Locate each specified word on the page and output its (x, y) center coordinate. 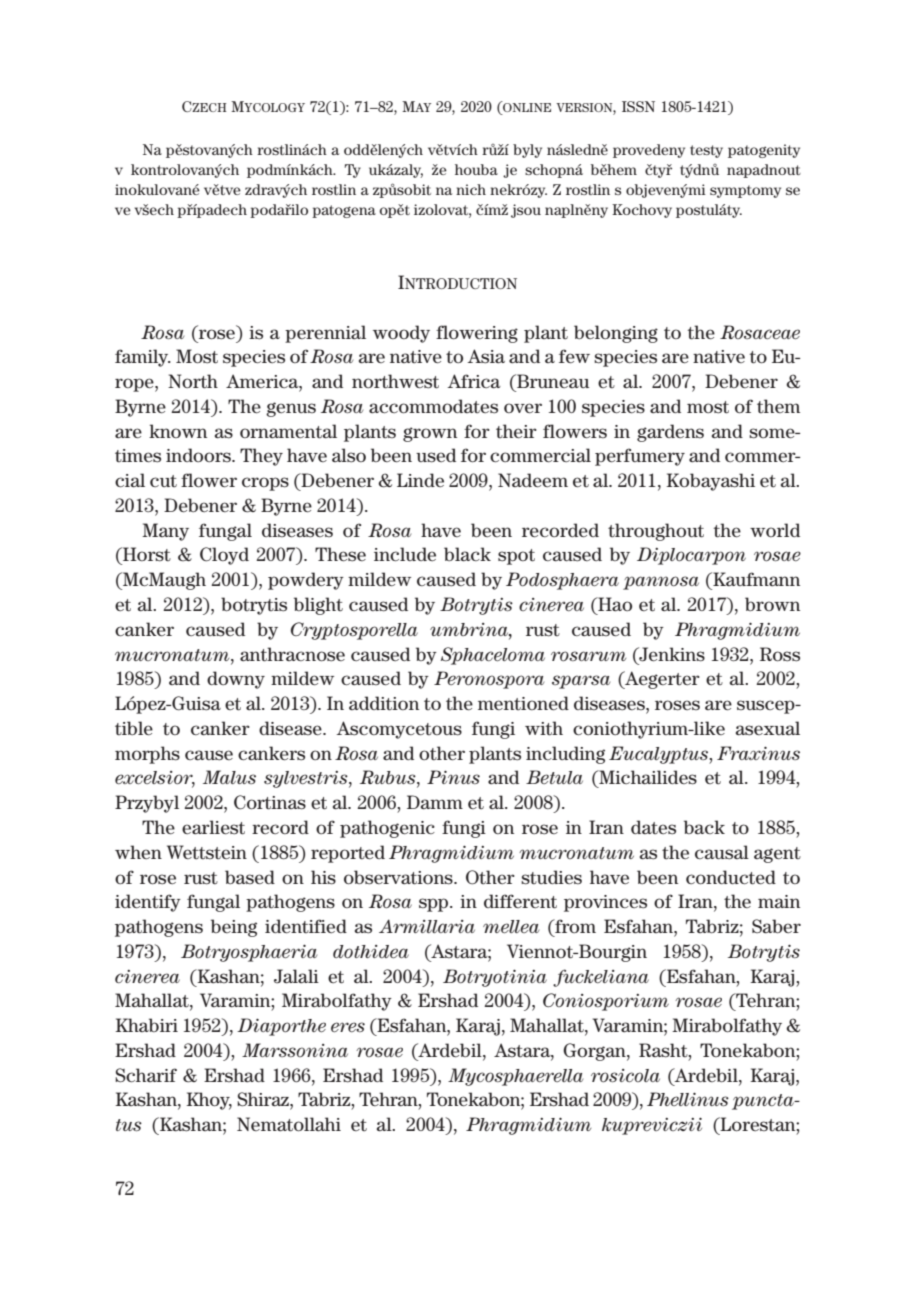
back (704, 827)
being (234, 928)
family (143, 358)
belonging (616, 334)
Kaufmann (755, 579)
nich (471, 189)
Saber (776, 926)
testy (706, 151)
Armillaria (427, 926)
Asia (486, 356)
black (467, 554)
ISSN (638, 106)
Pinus (453, 777)
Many (165, 532)
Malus (229, 777)
